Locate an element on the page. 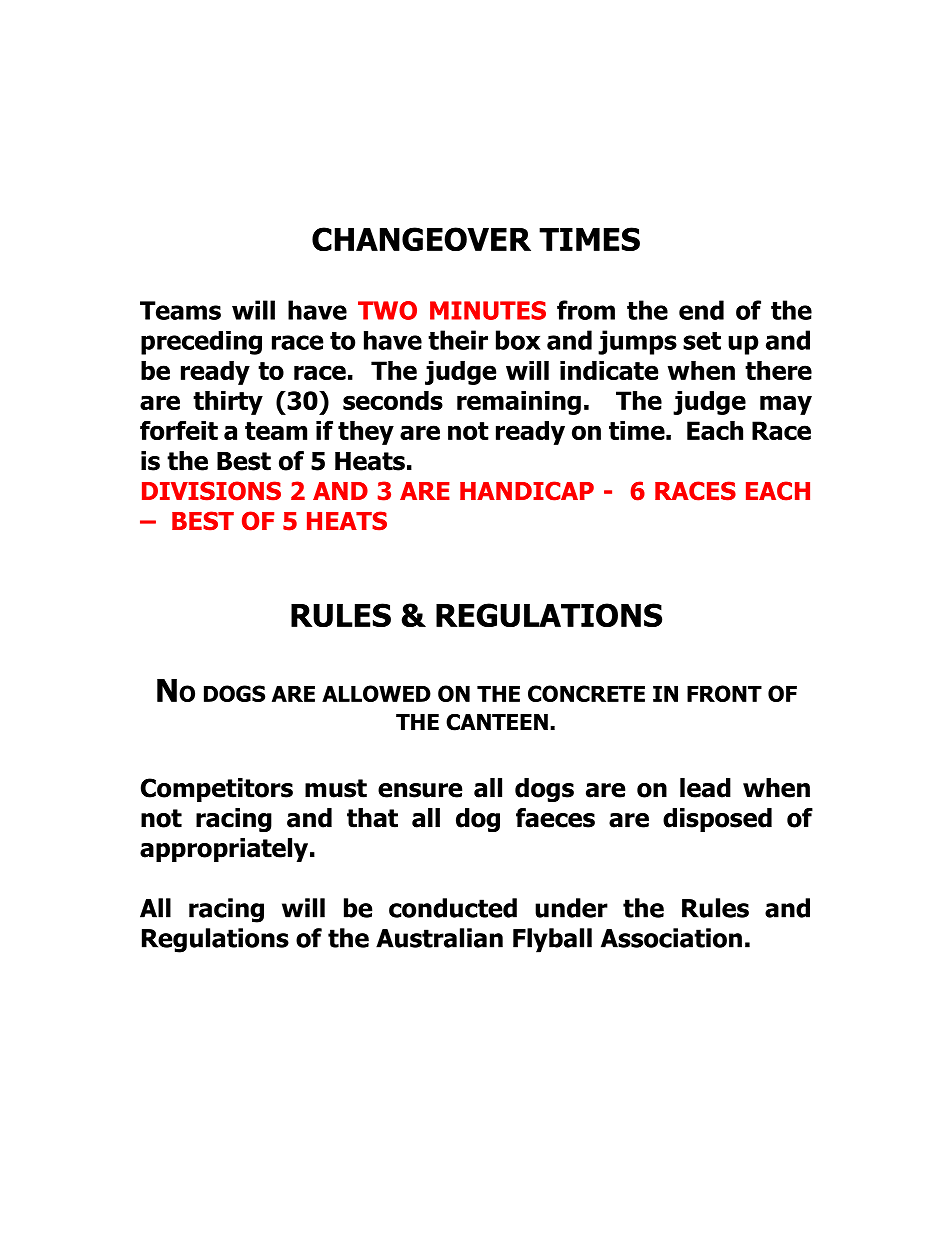 Image resolution: width=952 pixels, height=1233 pixels. DIVISIONS is located at coordinates (211, 491).
